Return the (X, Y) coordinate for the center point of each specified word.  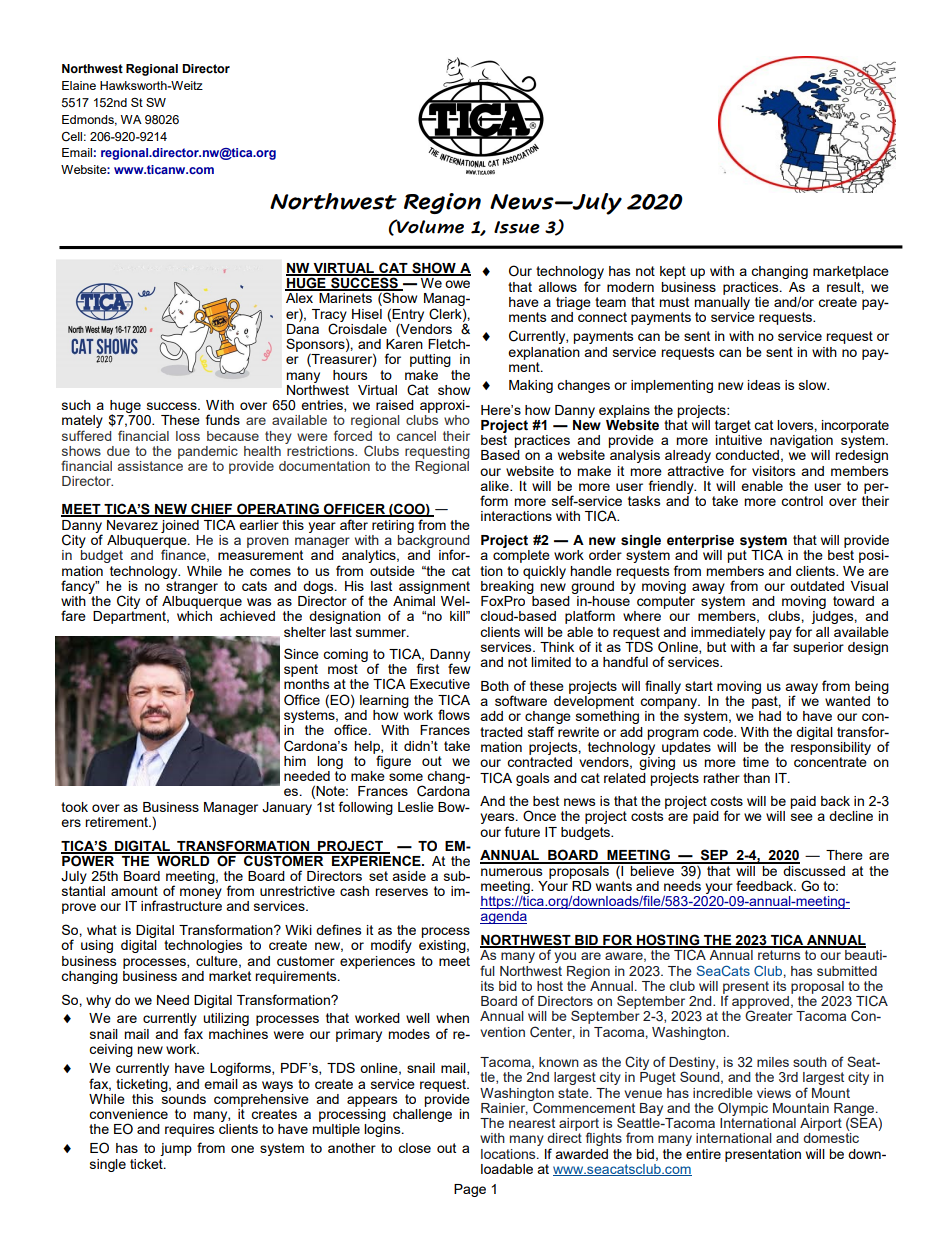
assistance (150, 464)
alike (495, 486)
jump (176, 1149)
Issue (517, 227)
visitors (774, 471)
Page (470, 1190)
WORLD (183, 860)
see (802, 817)
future (522, 831)
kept (673, 272)
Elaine (79, 85)
